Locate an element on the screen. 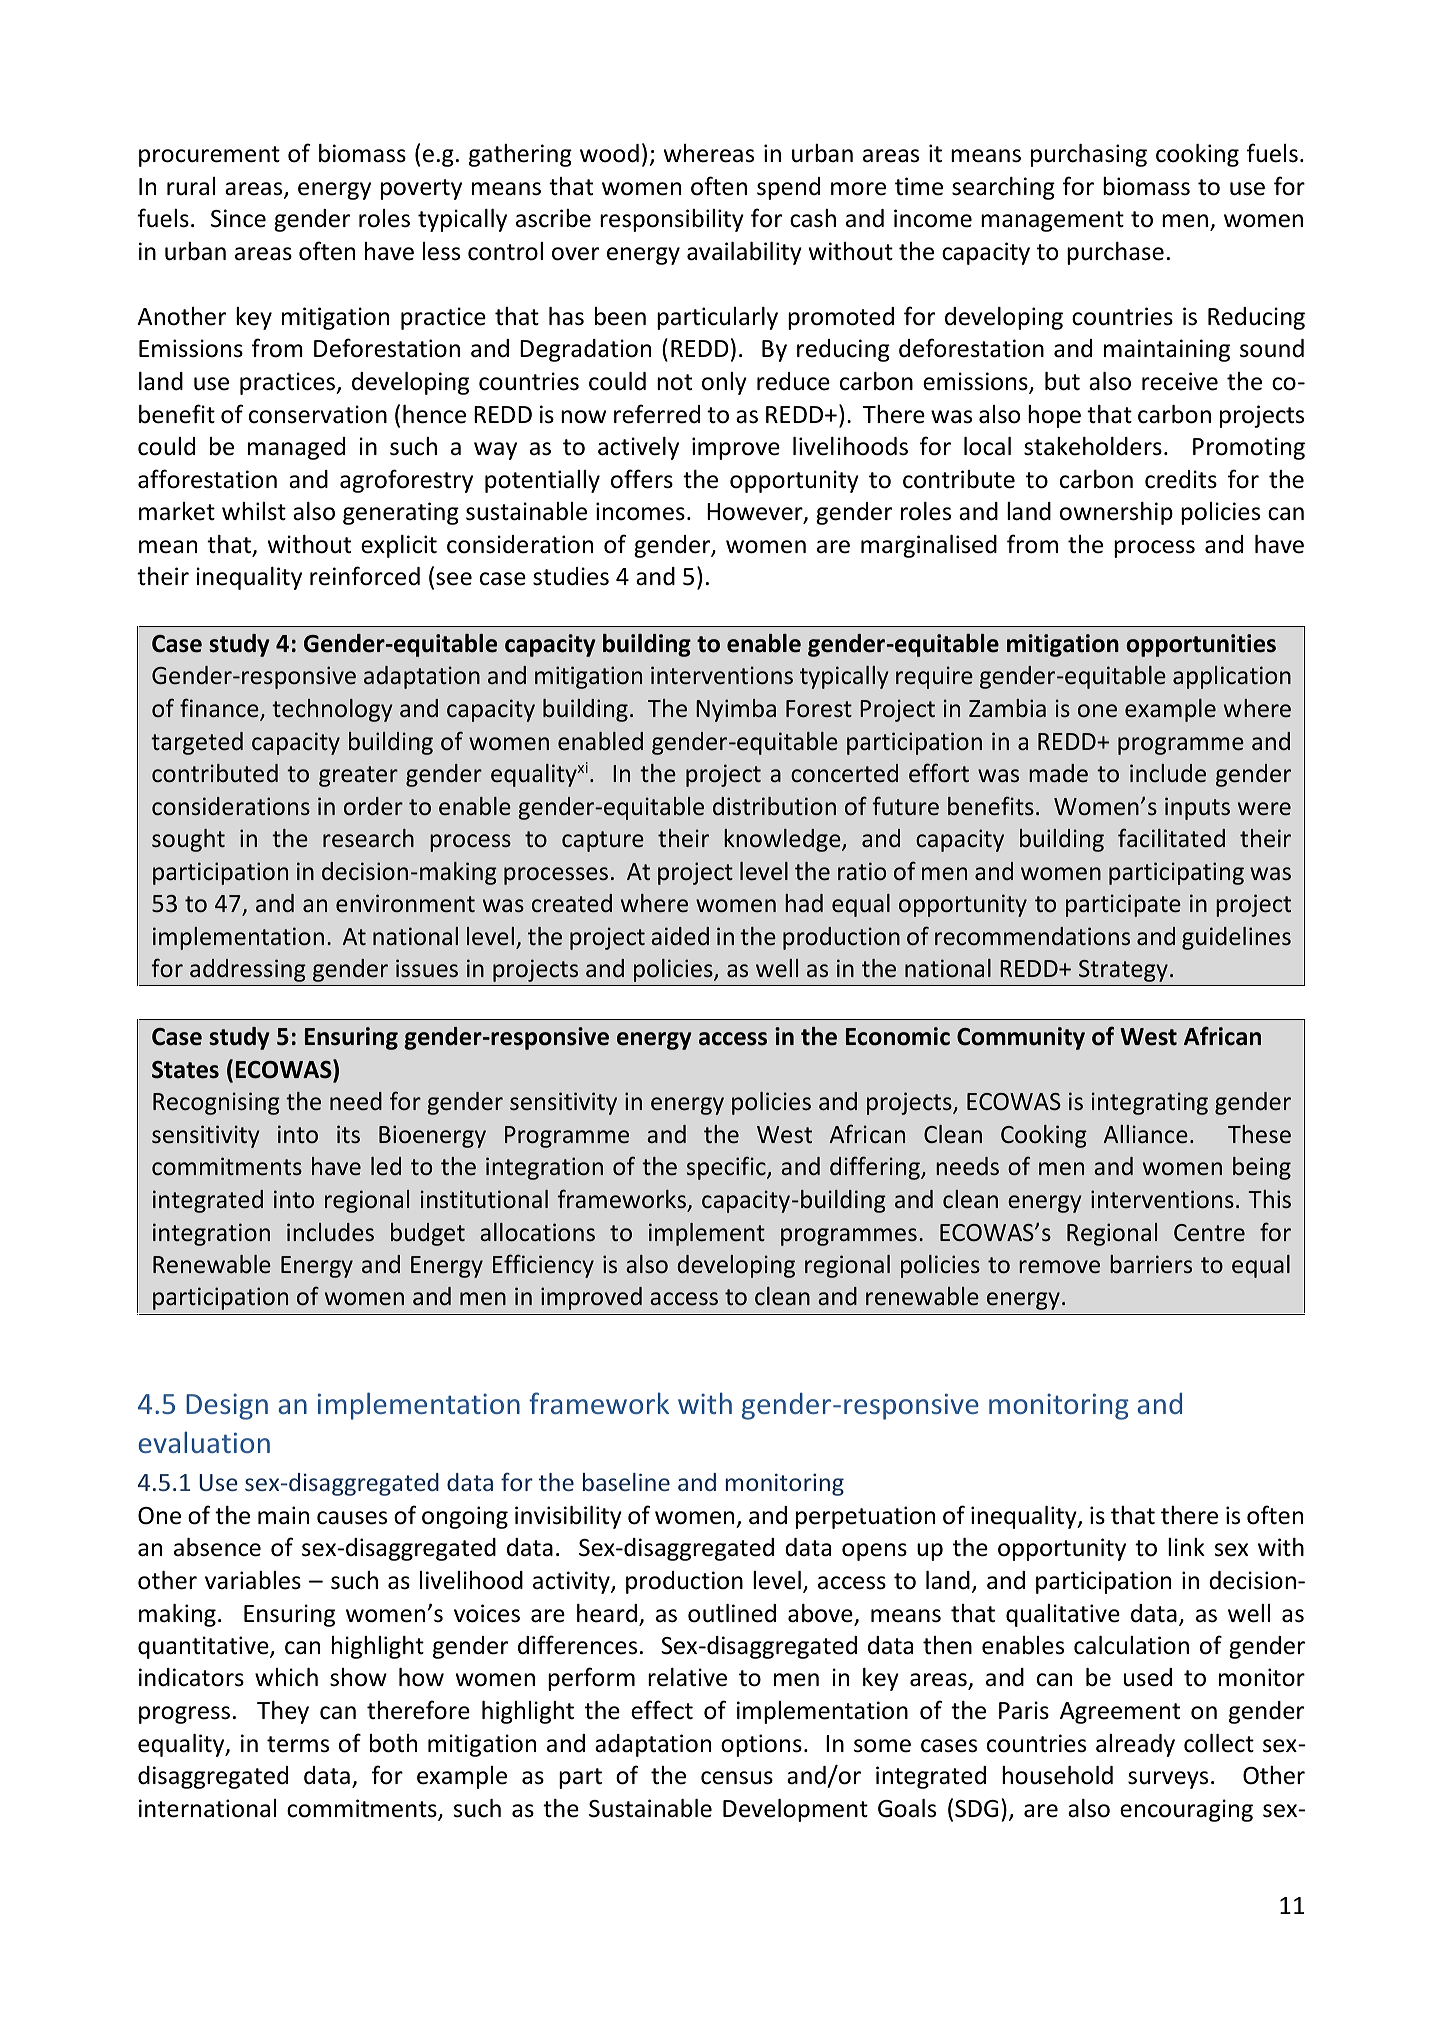  barriers is located at coordinates (1151, 1264).
